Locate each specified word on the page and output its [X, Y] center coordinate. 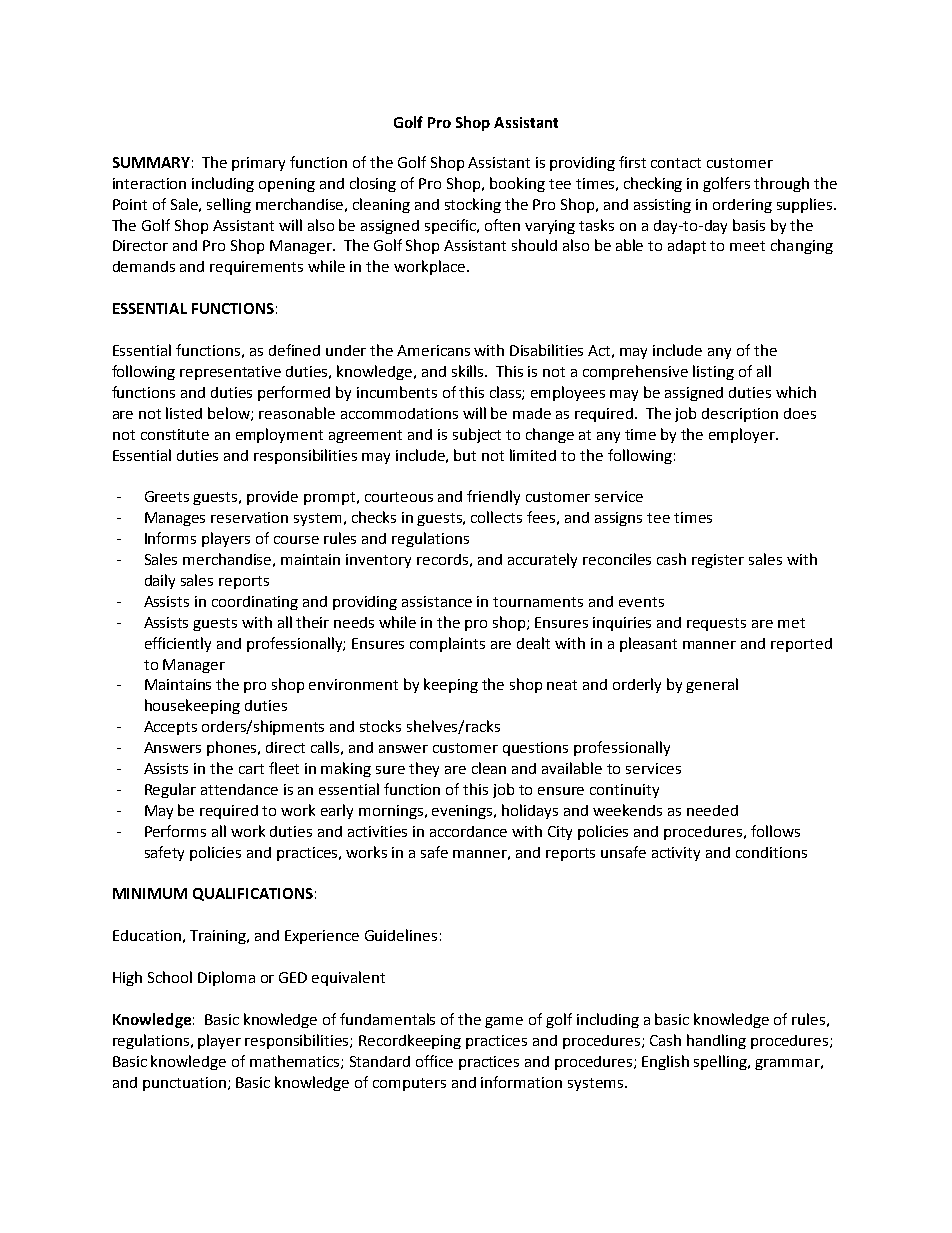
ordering [742, 206]
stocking [473, 205]
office [434, 1061]
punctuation [184, 1084]
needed [712, 810]
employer [743, 435]
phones [233, 748]
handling [716, 1041]
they [424, 769]
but [465, 455]
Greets [167, 496]
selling [229, 205]
